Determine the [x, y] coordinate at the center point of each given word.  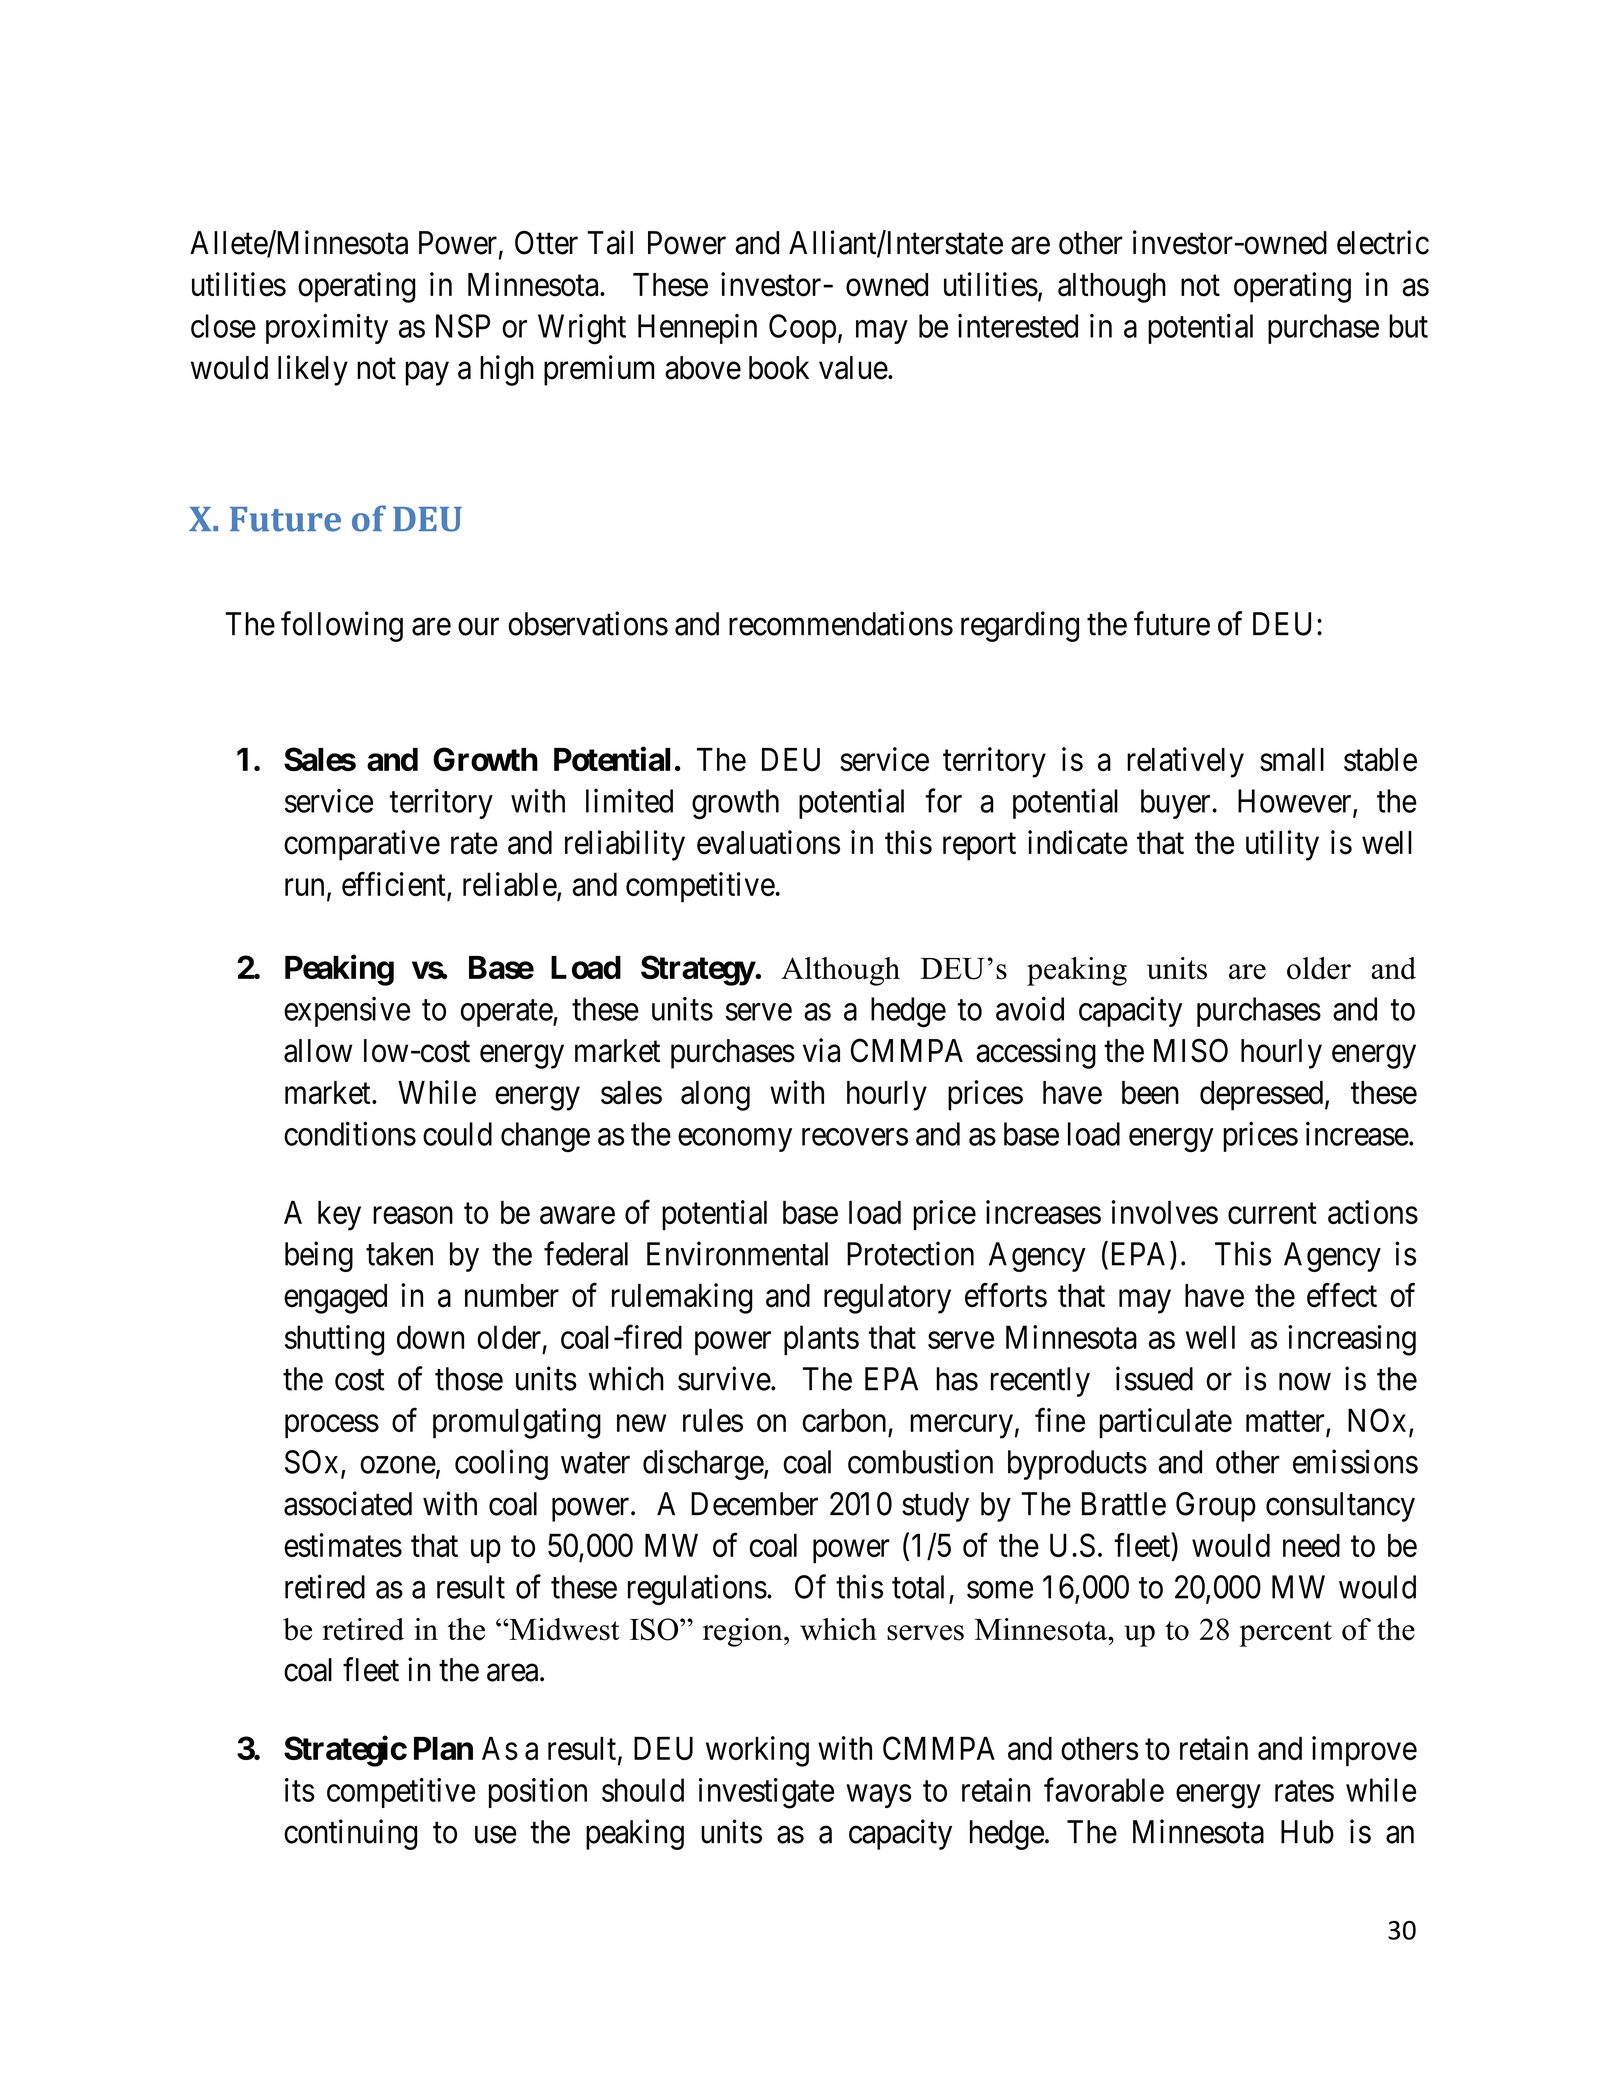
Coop [802, 329]
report [979, 847]
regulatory [887, 1299]
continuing [350, 1834]
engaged [335, 1299]
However [1296, 802]
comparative [362, 845]
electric [1383, 242]
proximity [327, 328]
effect [1342, 1295]
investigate [766, 1793]
